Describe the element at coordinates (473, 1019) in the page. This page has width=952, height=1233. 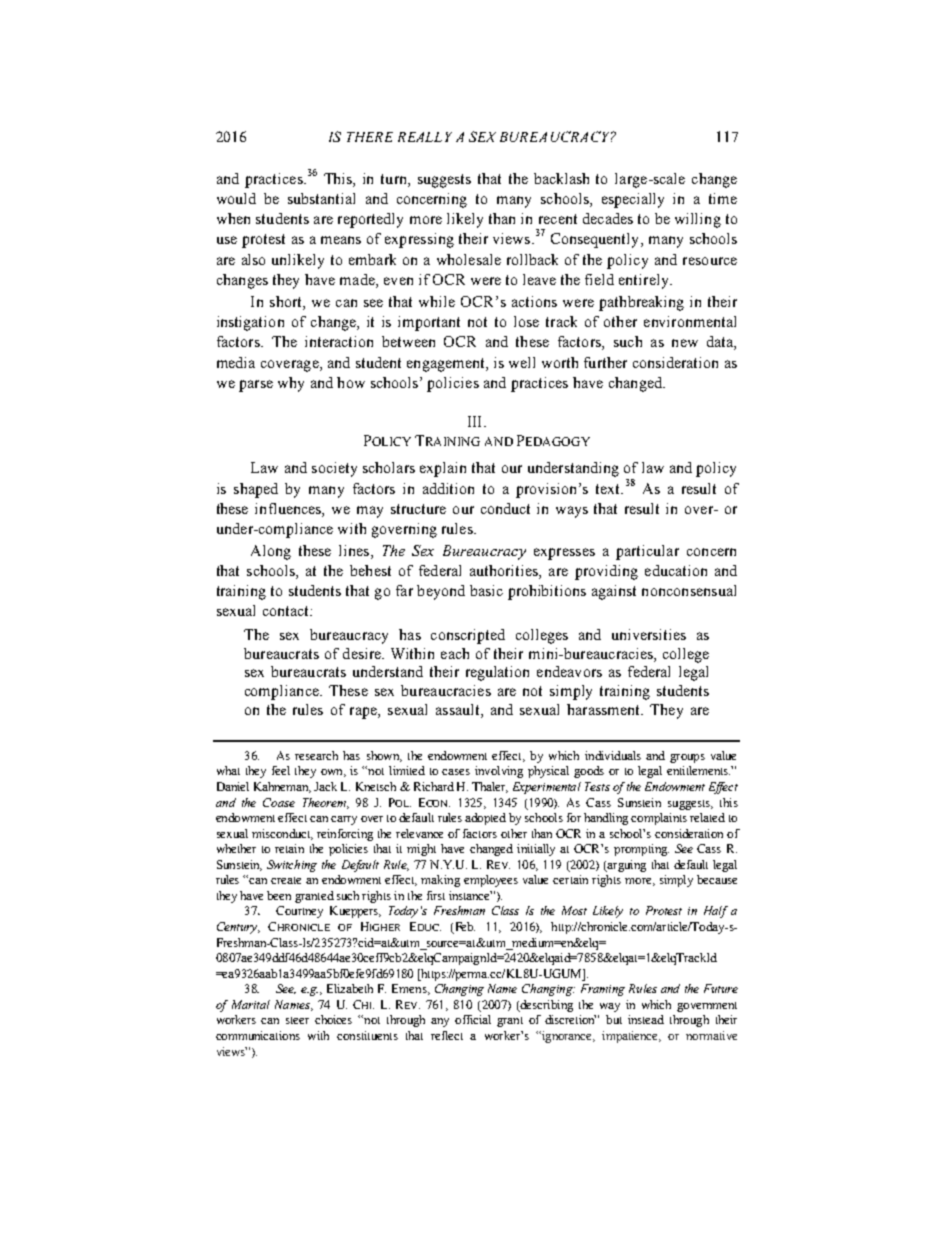
I see `official` at that location.
